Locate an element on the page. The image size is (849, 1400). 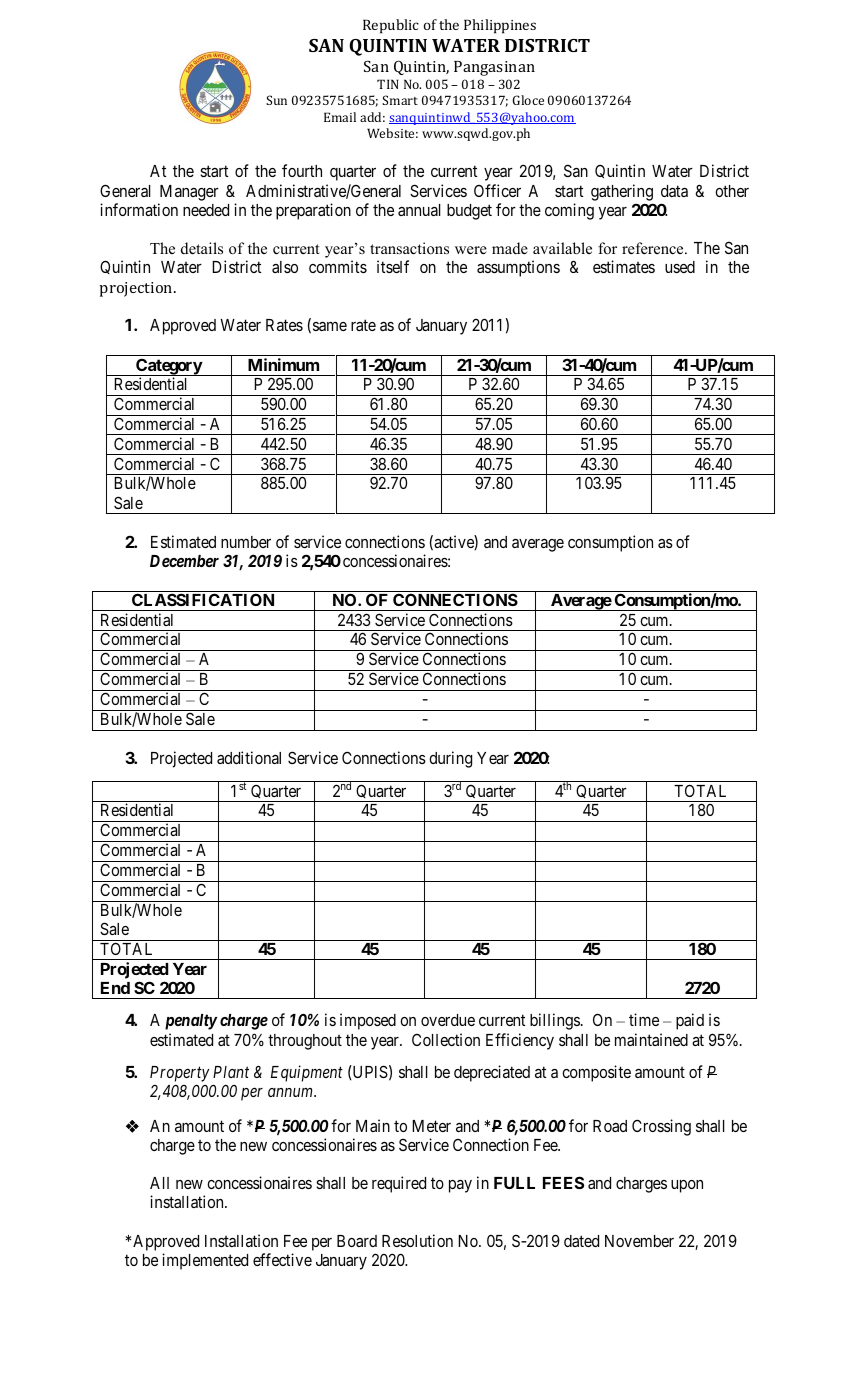
implemented is located at coordinates (205, 1261).
